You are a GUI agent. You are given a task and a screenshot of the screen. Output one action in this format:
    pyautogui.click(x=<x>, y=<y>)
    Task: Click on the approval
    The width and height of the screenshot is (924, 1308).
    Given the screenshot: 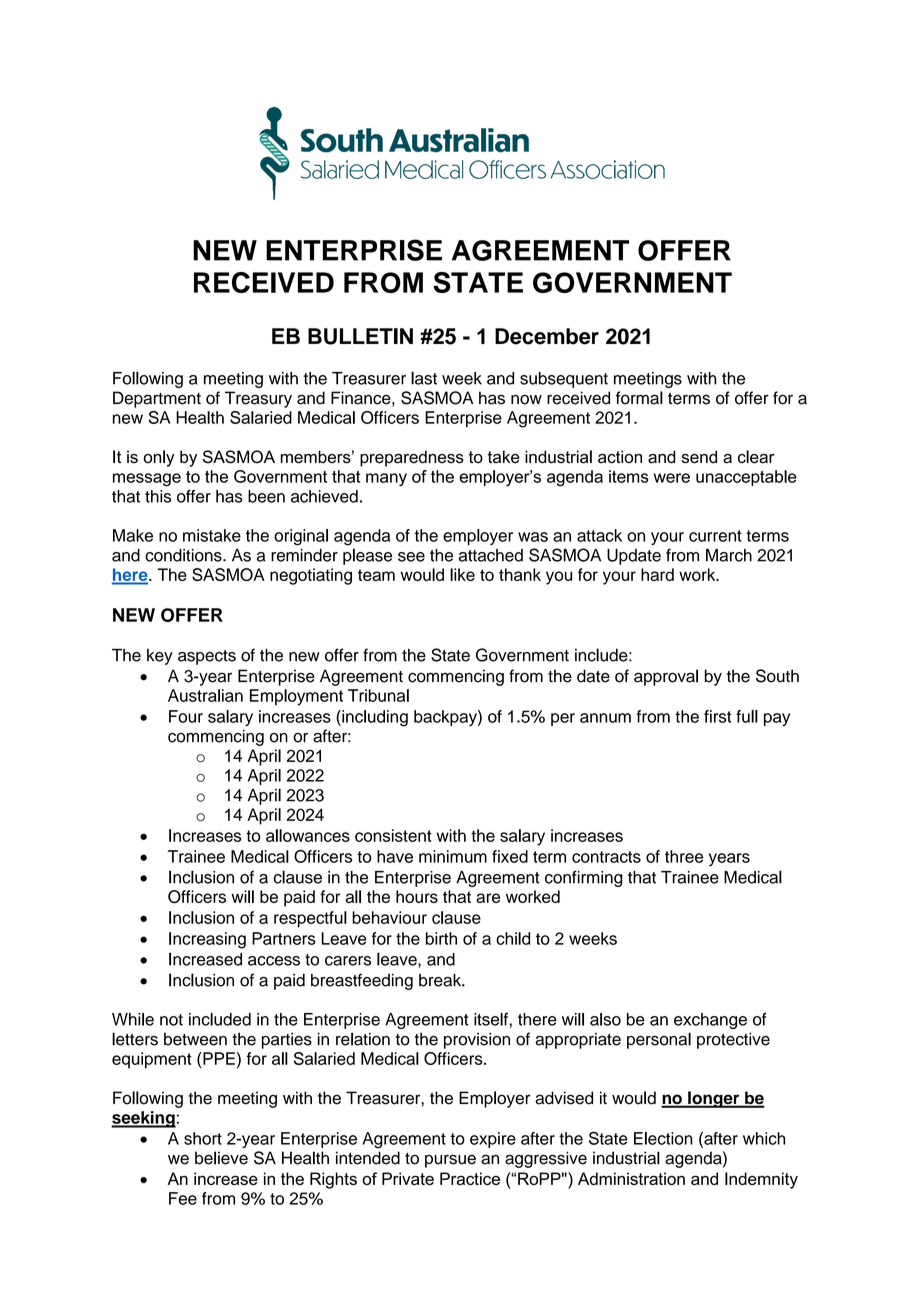 What is the action you would take?
    pyautogui.click(x=666, y=677)
